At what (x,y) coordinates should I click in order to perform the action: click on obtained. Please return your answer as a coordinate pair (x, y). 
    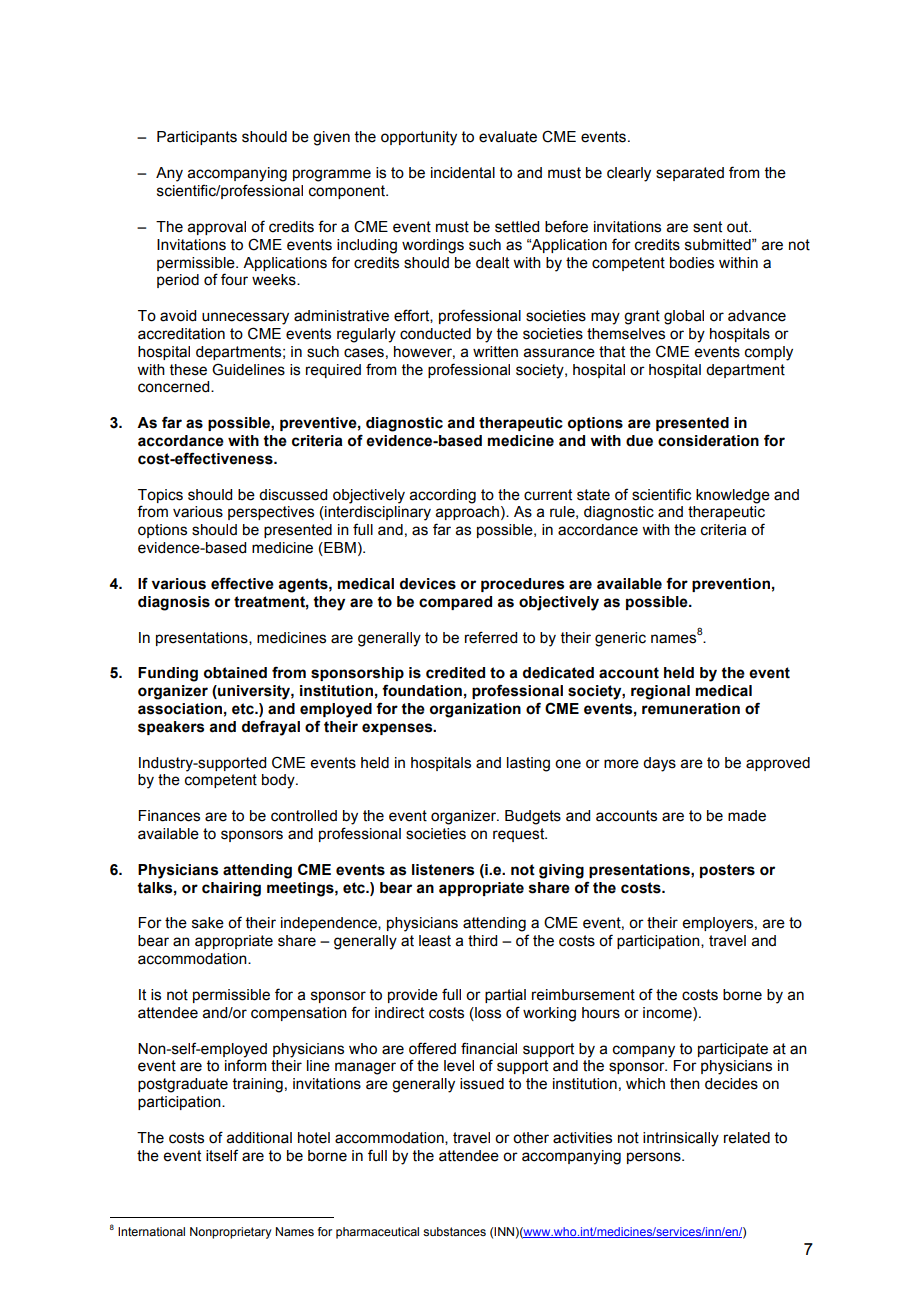
    Looking at the image, I should click on (235, 673).
